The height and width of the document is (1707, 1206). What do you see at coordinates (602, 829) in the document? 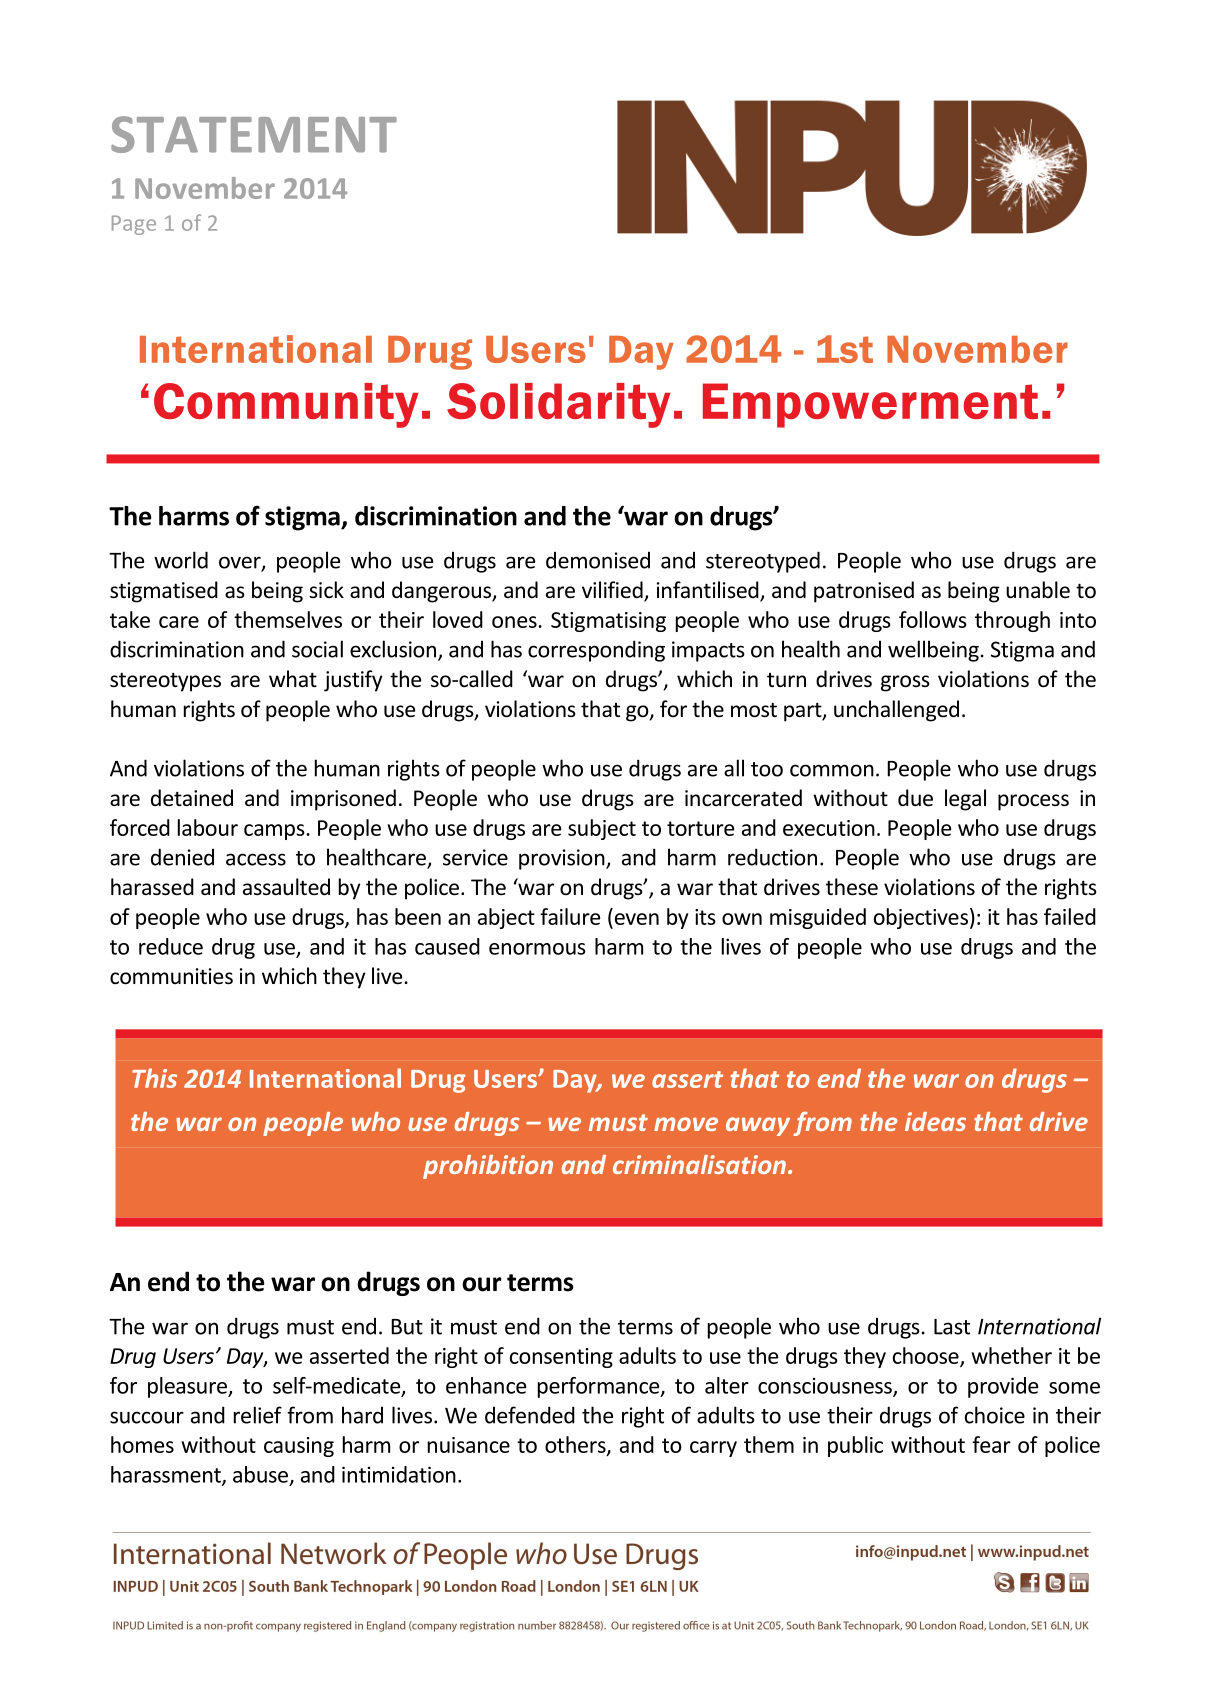
I see `subject` at bounding box center [602, 829].
